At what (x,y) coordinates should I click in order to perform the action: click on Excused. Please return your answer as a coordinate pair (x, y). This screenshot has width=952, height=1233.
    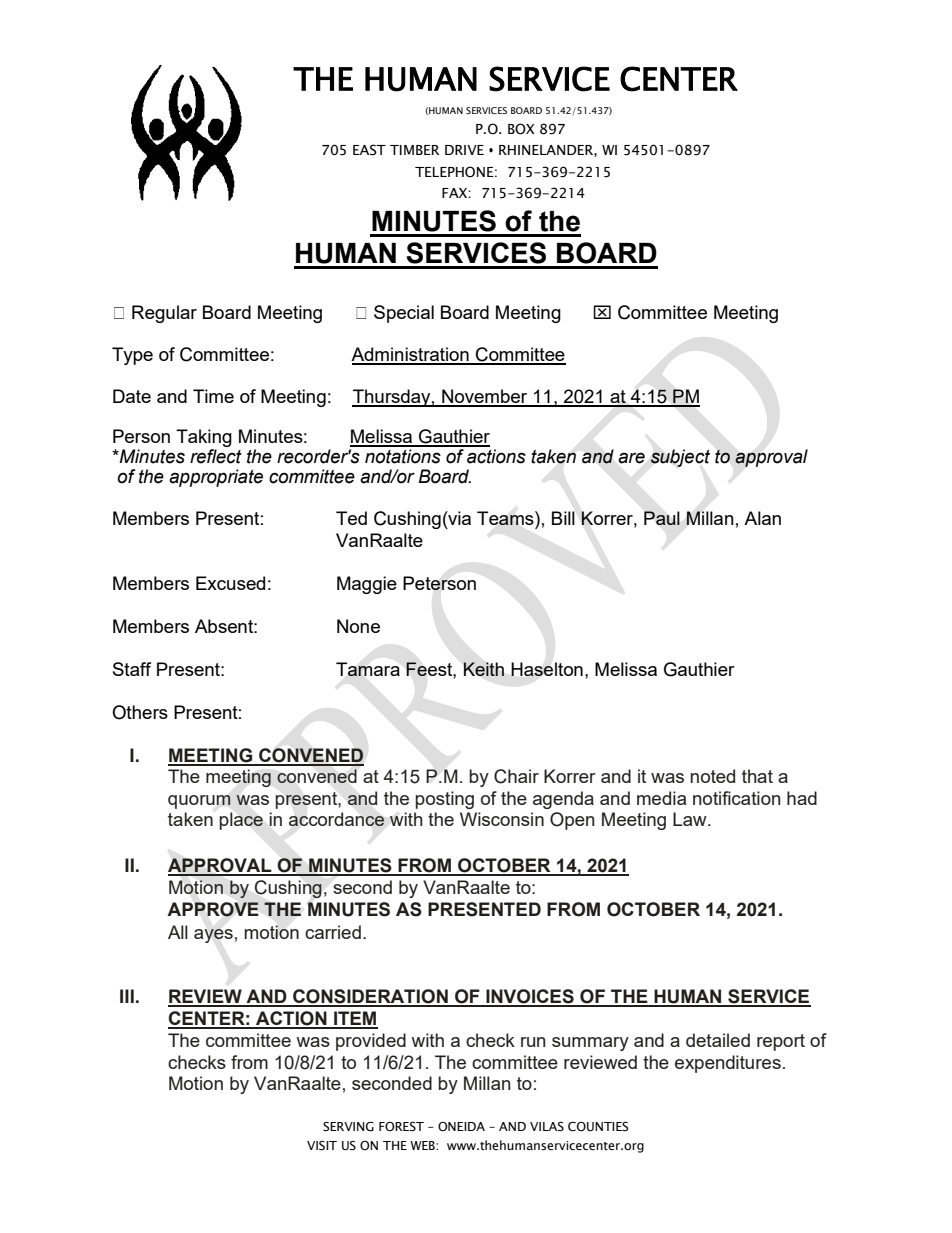
    Looking at the image, I should click on (230, 583).
